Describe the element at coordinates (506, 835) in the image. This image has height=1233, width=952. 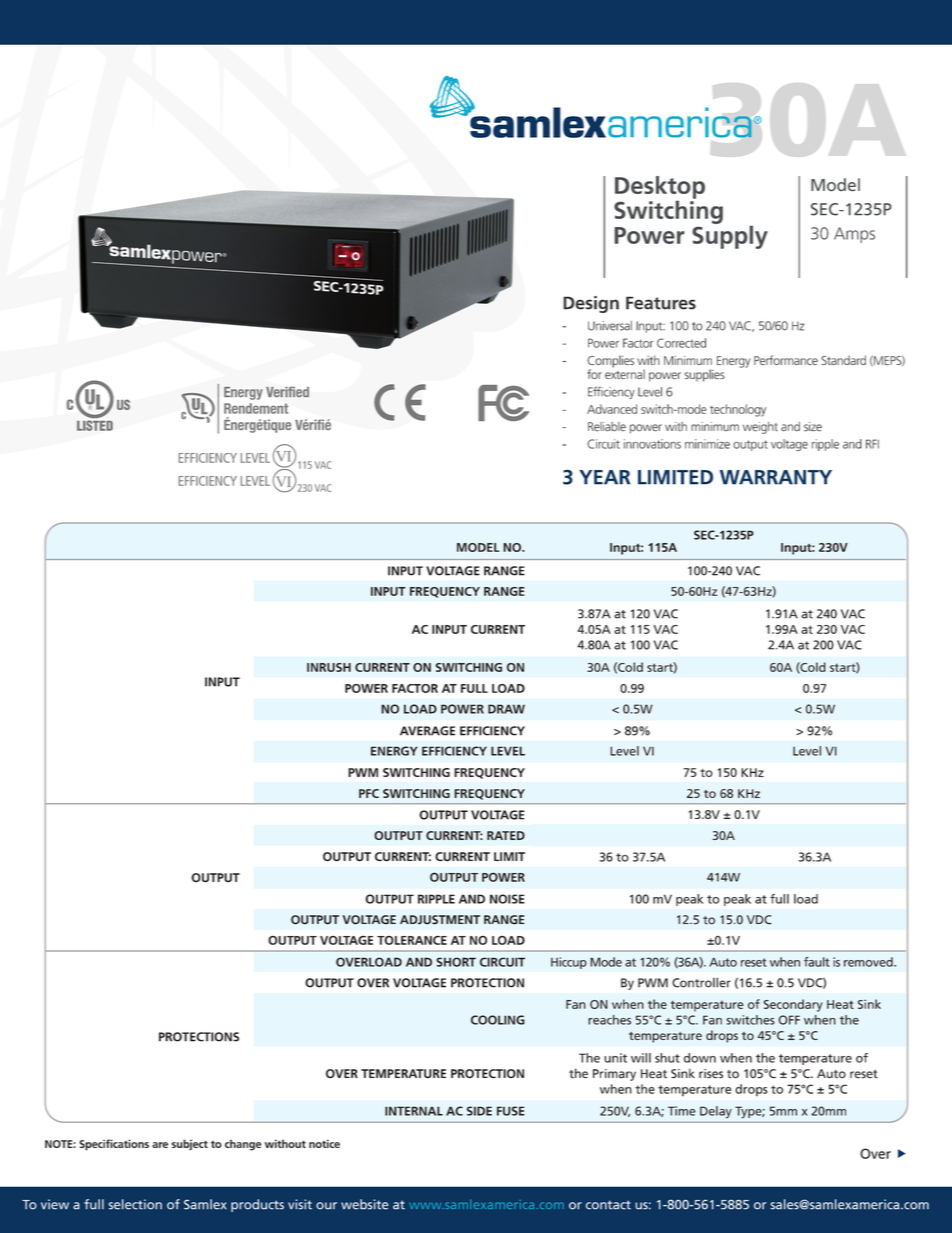
I see `RATED` at that location.
